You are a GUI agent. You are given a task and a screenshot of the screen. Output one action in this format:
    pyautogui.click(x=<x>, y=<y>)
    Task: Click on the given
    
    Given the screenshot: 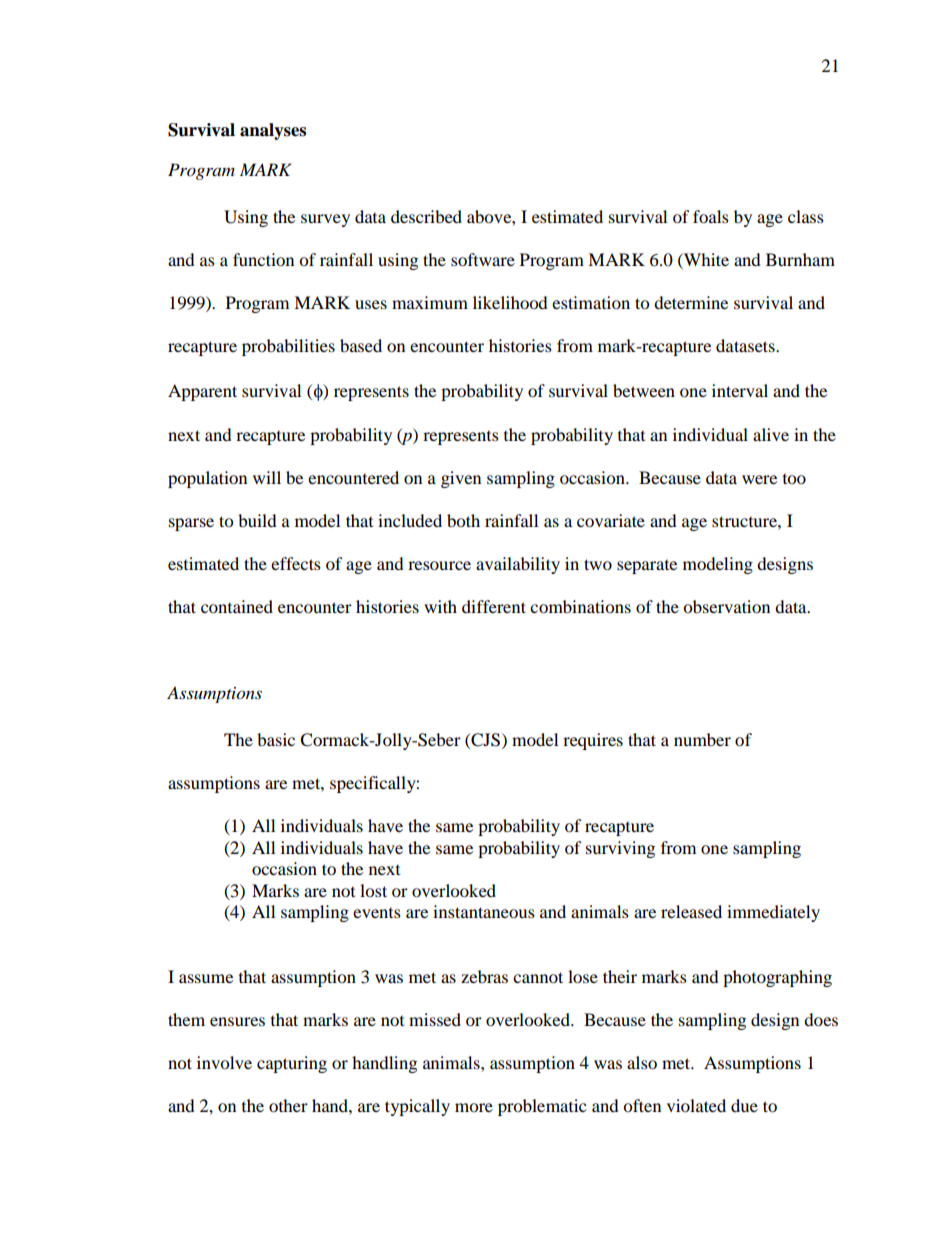 What is the action you would take?
    pyautogui.click(x=461, y=479)
